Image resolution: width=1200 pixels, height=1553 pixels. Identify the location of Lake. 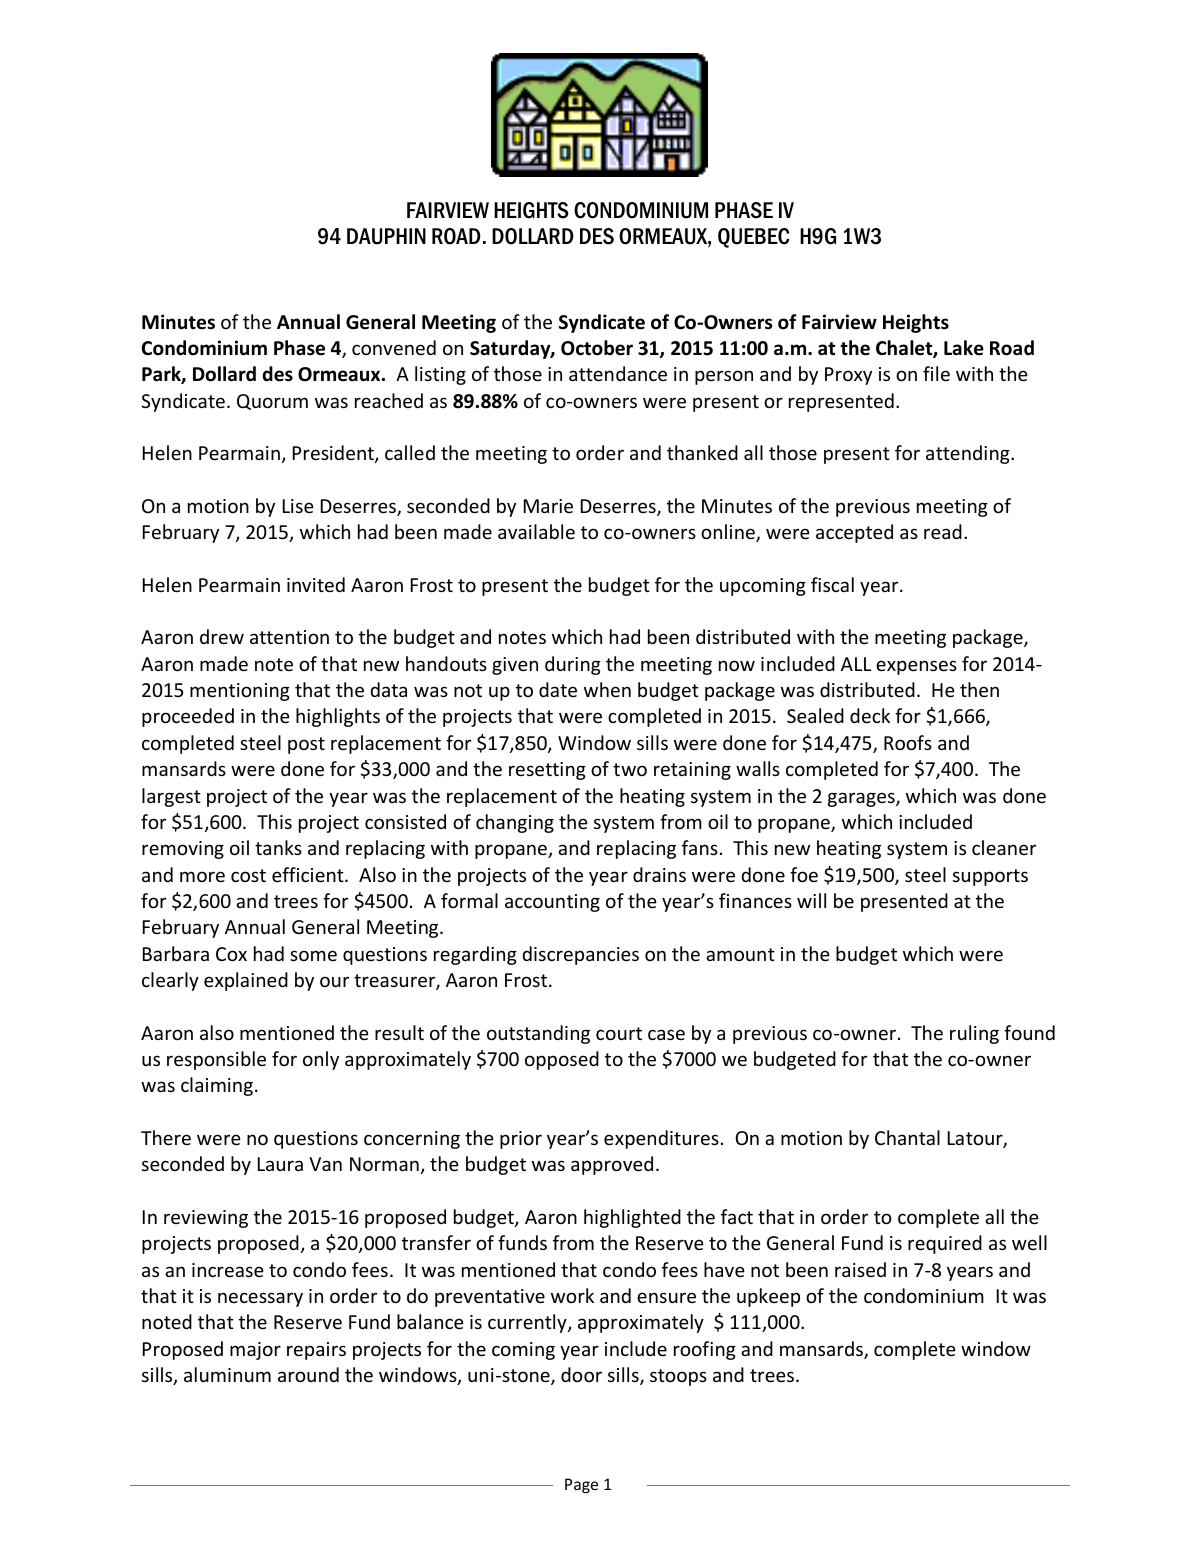
(964, 348).
